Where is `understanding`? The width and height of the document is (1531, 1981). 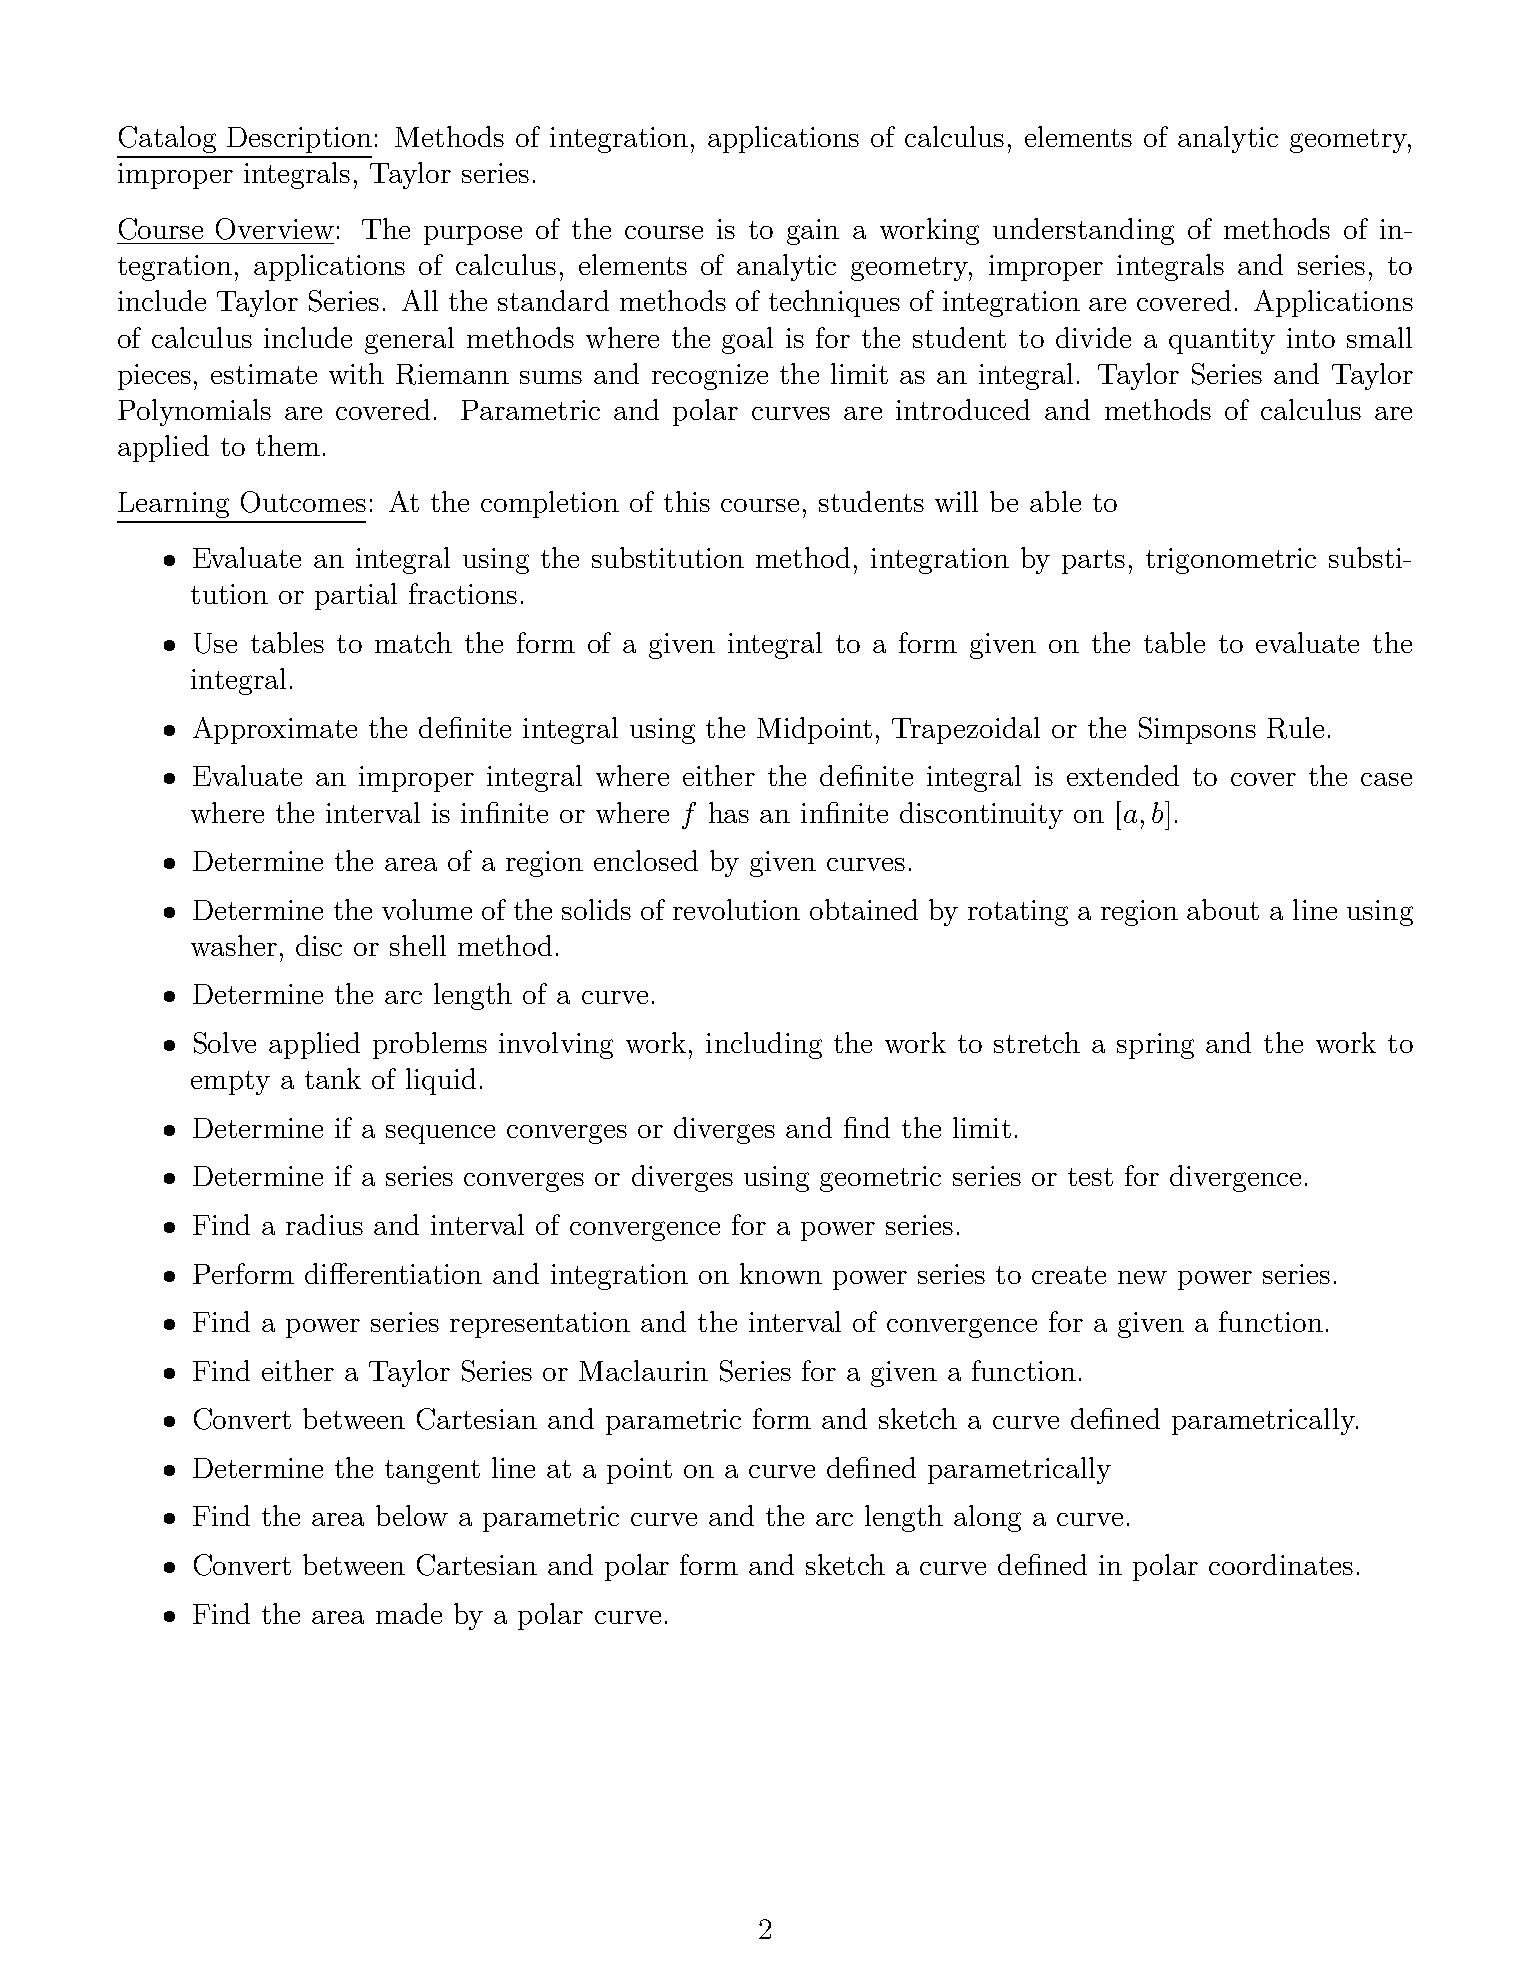
understanding is located at coordinates (1083, 231).
